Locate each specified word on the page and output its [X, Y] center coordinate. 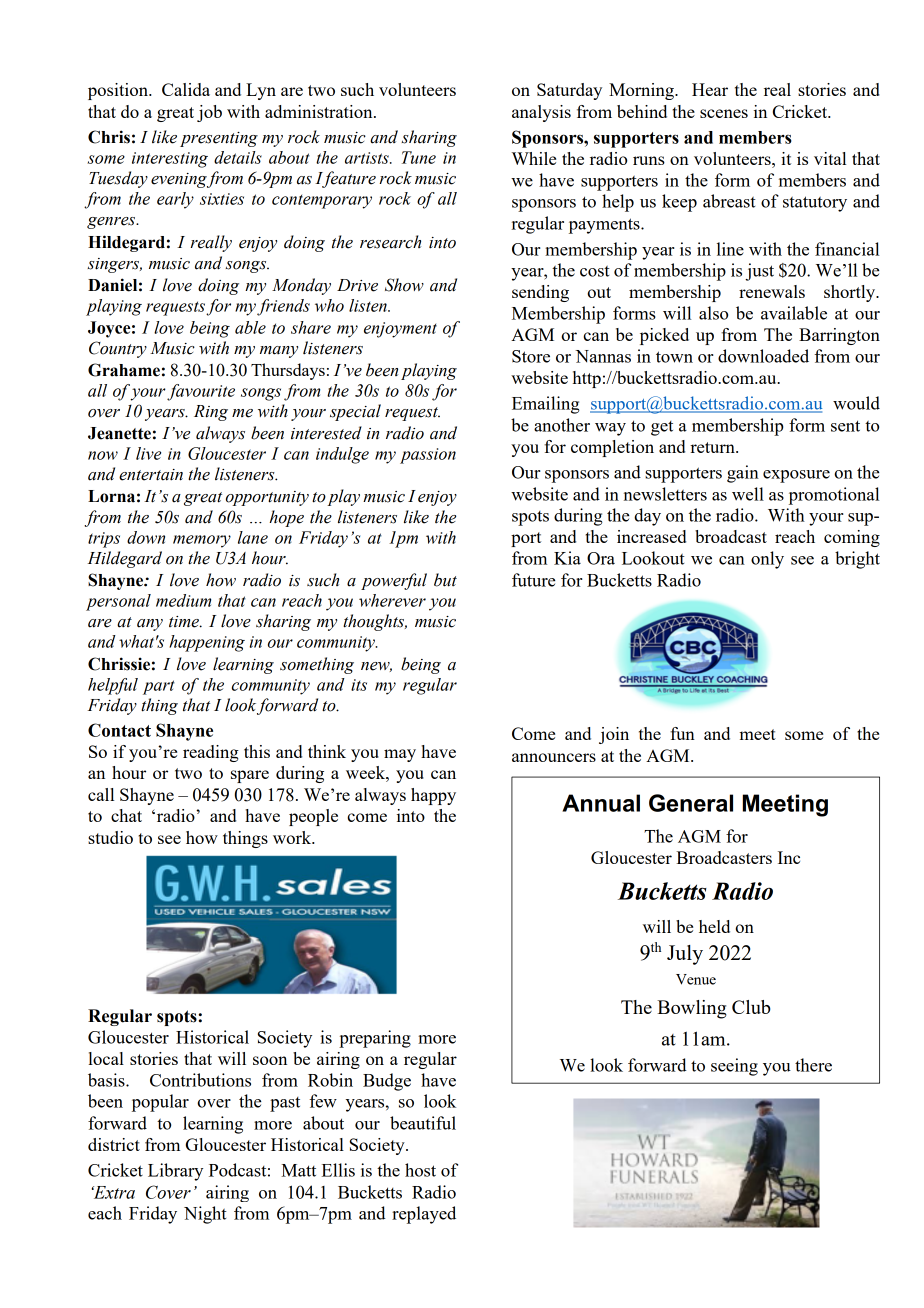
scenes [724, 113]
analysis [541, 113]
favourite [201, 392]
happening [207, 643]
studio [110, 837]
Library [175, 1172]
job [209, 113]
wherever [392, 600]
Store [531, 356]
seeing [734, 1067]
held [714, 926]
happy [433, 796]
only [767, 560]
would [856, 403]
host [420, 1170]
